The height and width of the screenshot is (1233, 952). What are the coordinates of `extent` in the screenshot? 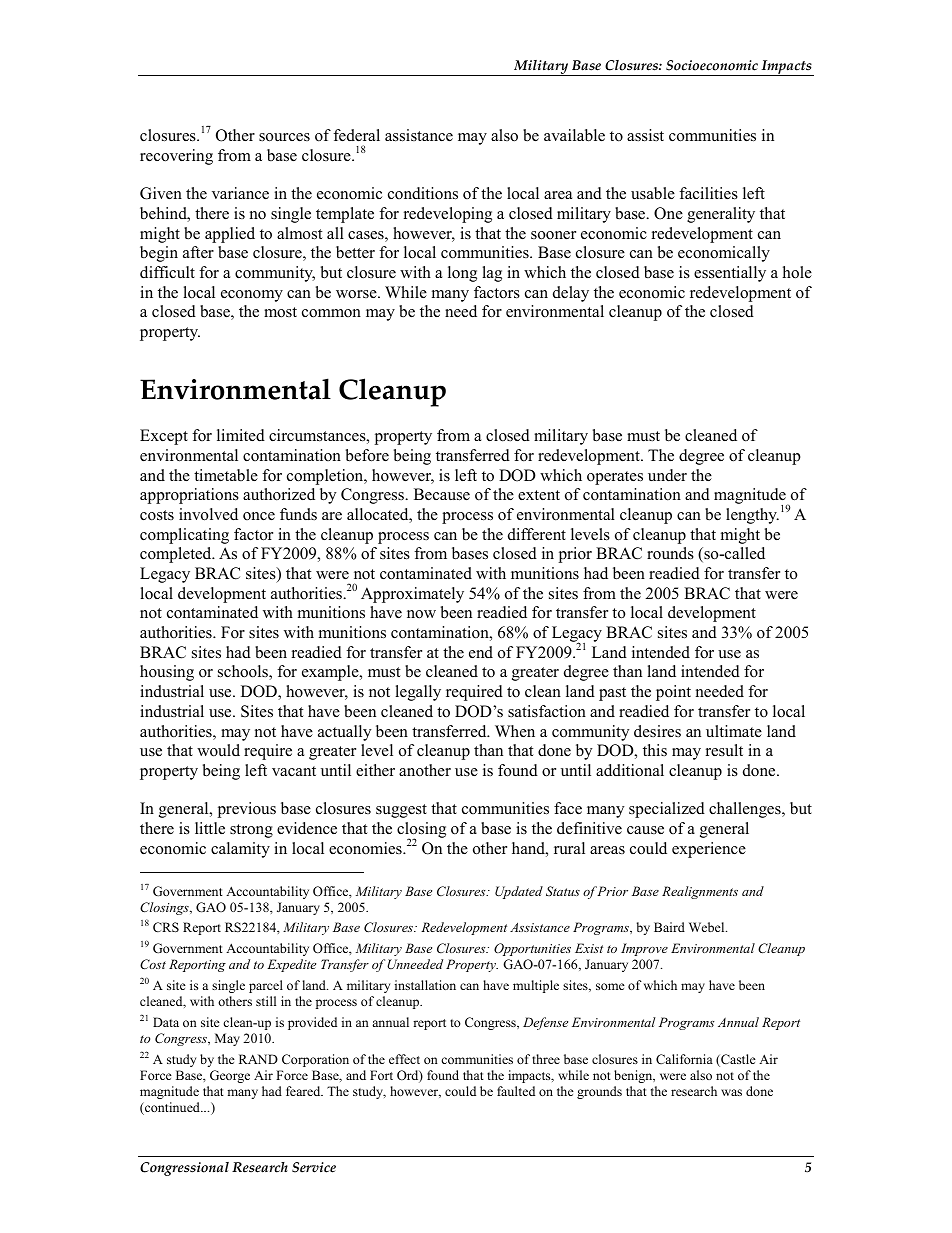 It's located at (539, 495).
